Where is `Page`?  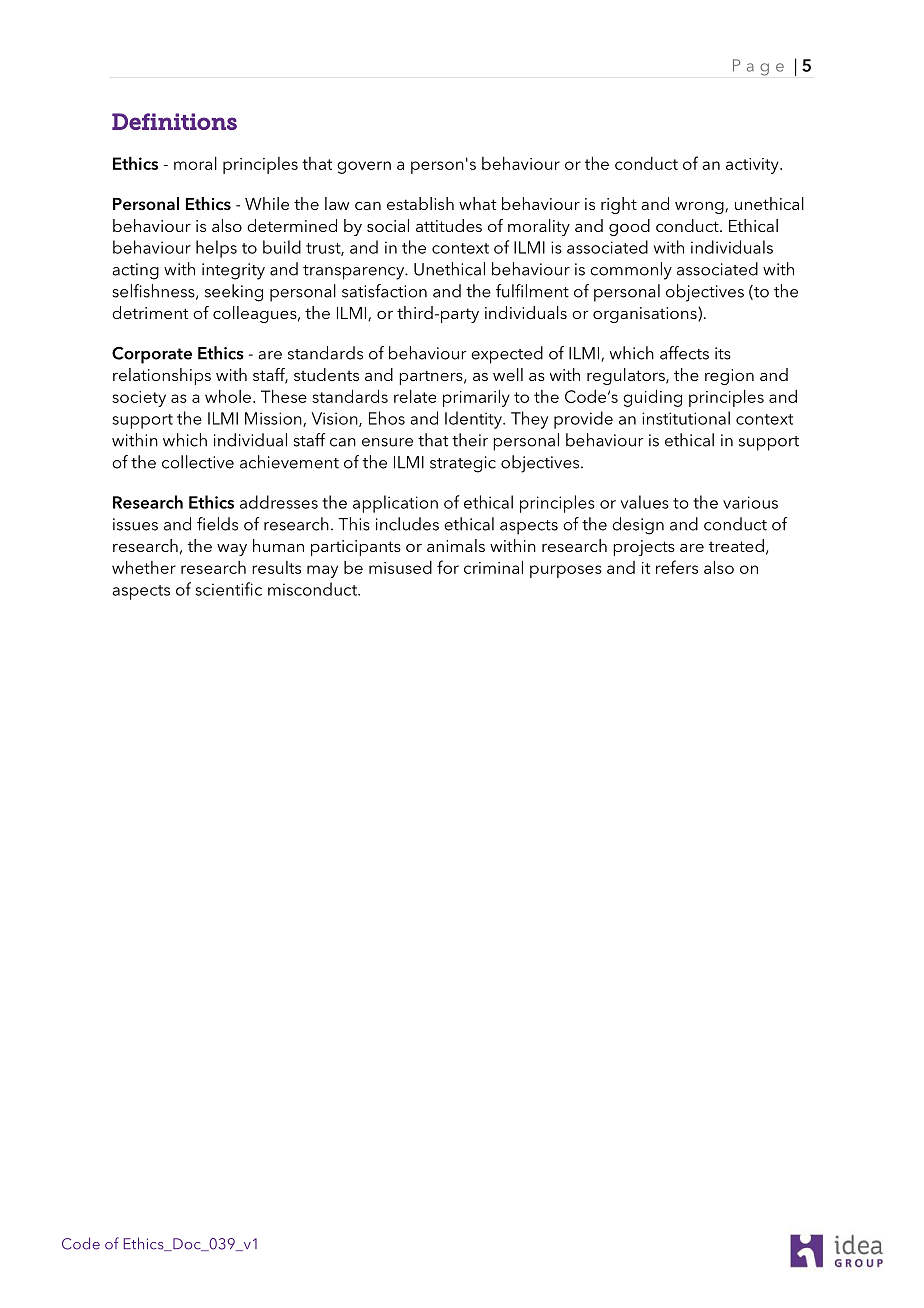
Page is located at coordinates (758, 67).
